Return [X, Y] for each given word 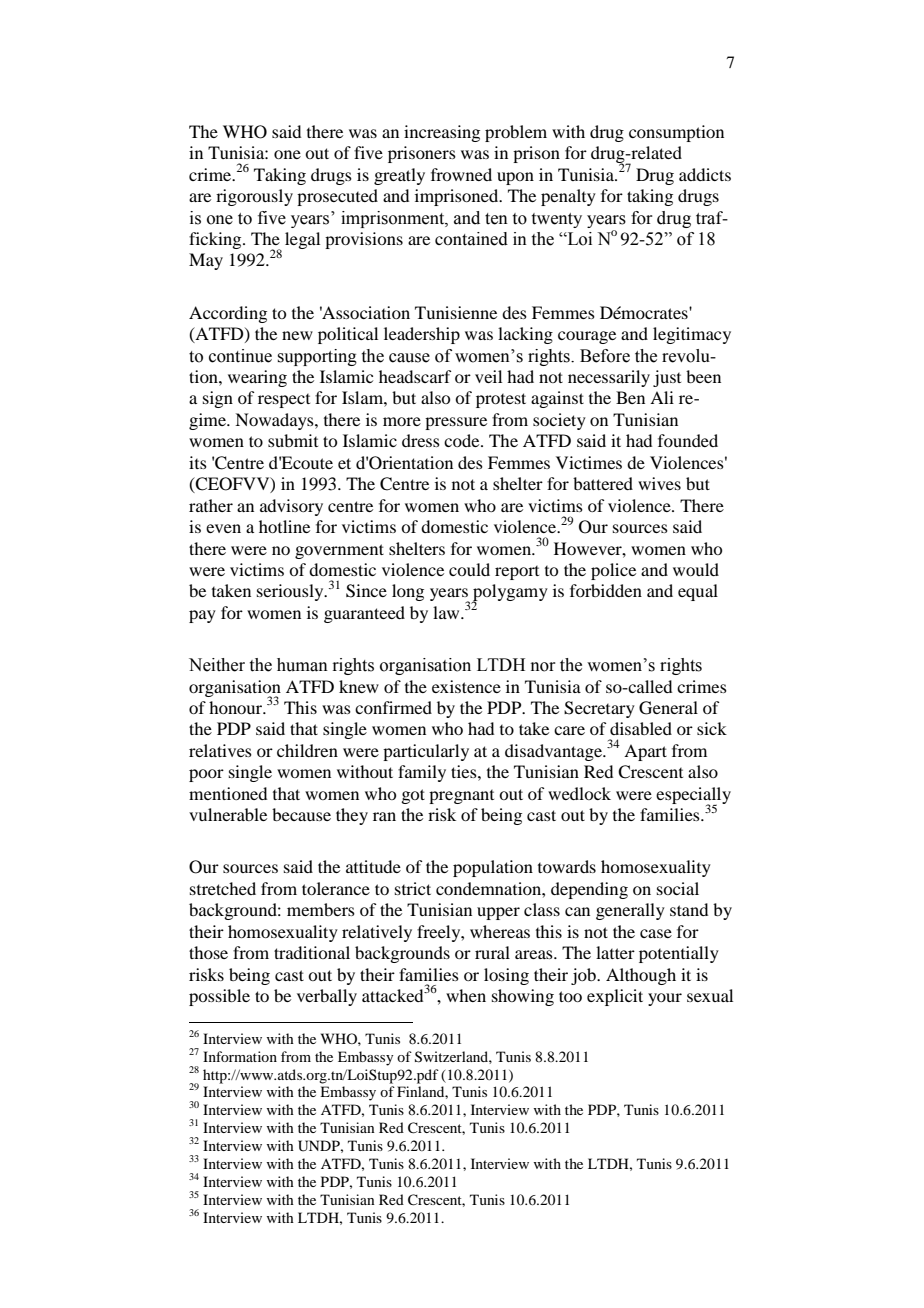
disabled [641, 728]
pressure [456, 423]
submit [293, 440]
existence [466, 686]
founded [688, 440]
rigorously [254, 197]
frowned [461, 174]
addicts [705, 174]
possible [219, 997]
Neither [217, 665]
